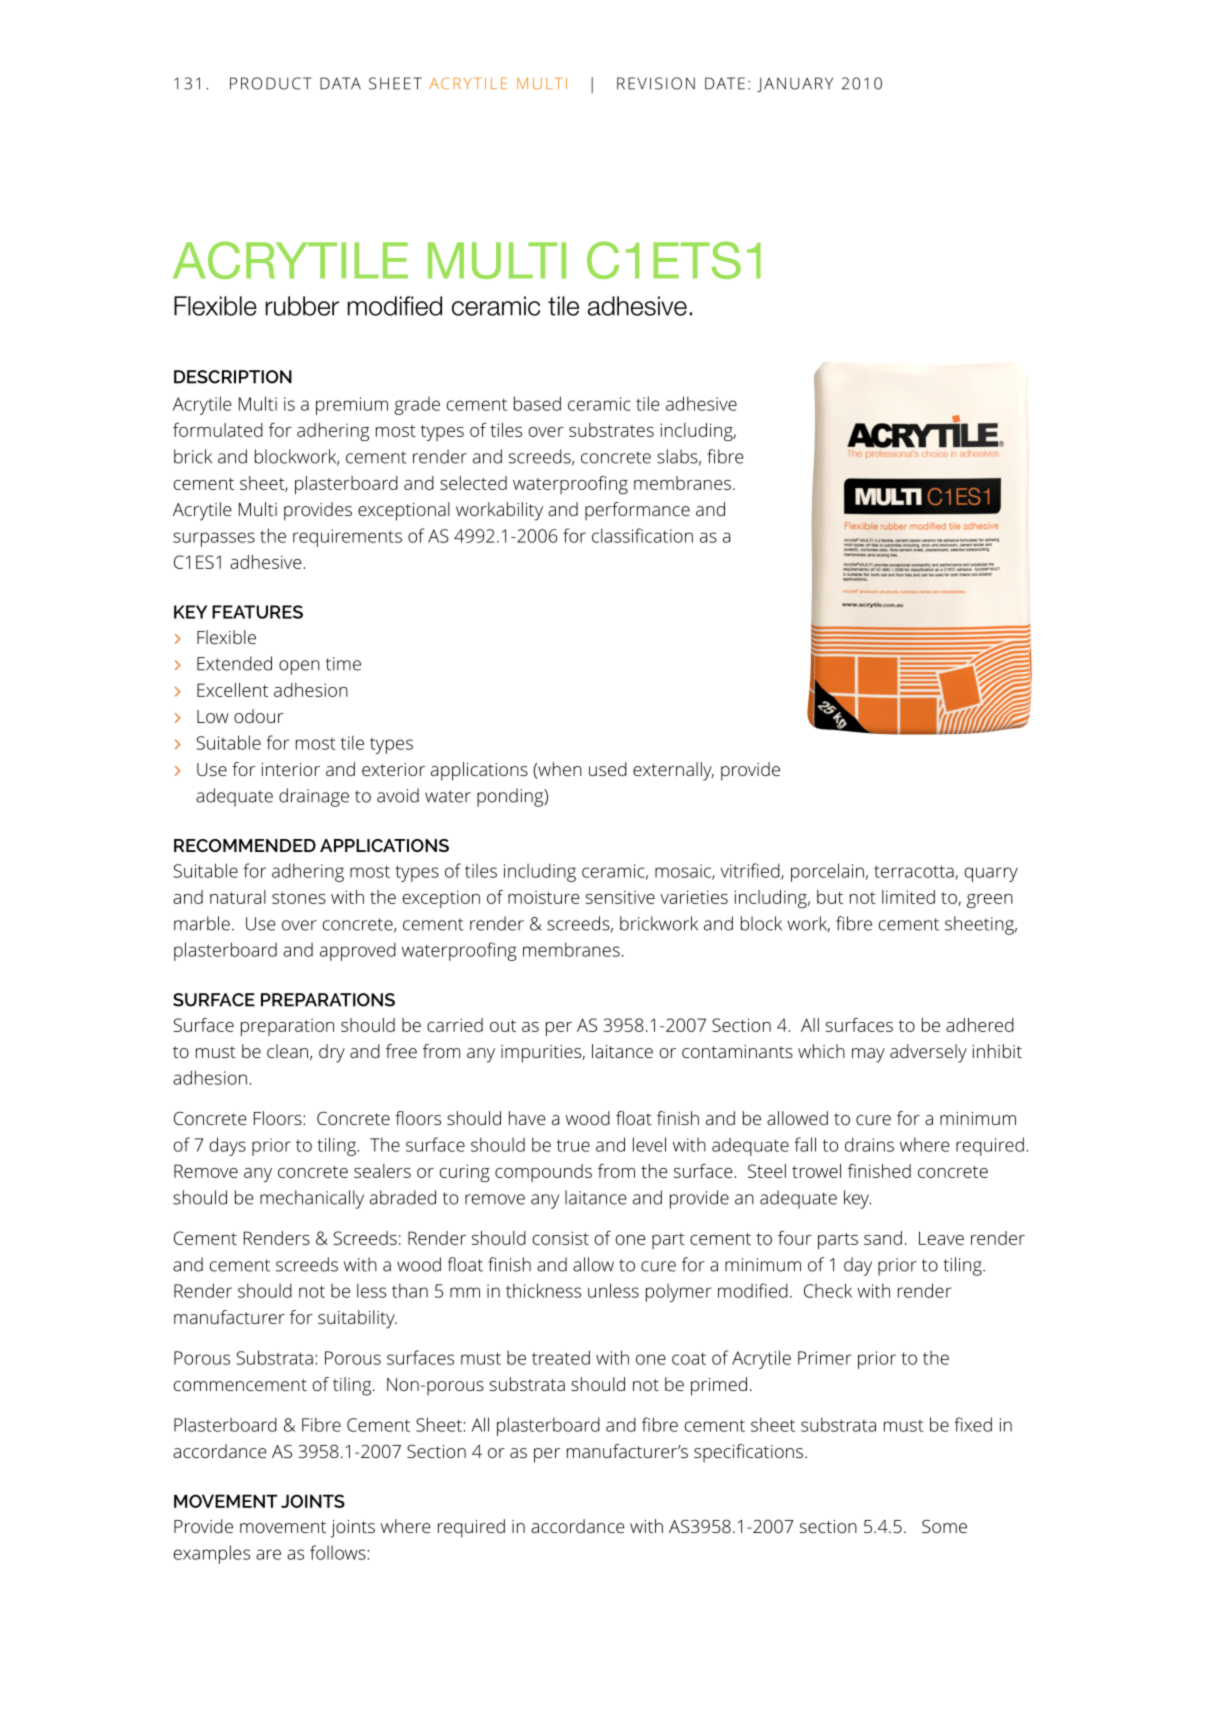  What do you see at coordinates (656, 83) in the screenshot?
I see `REVISION` at bounding box center [656, 83].
